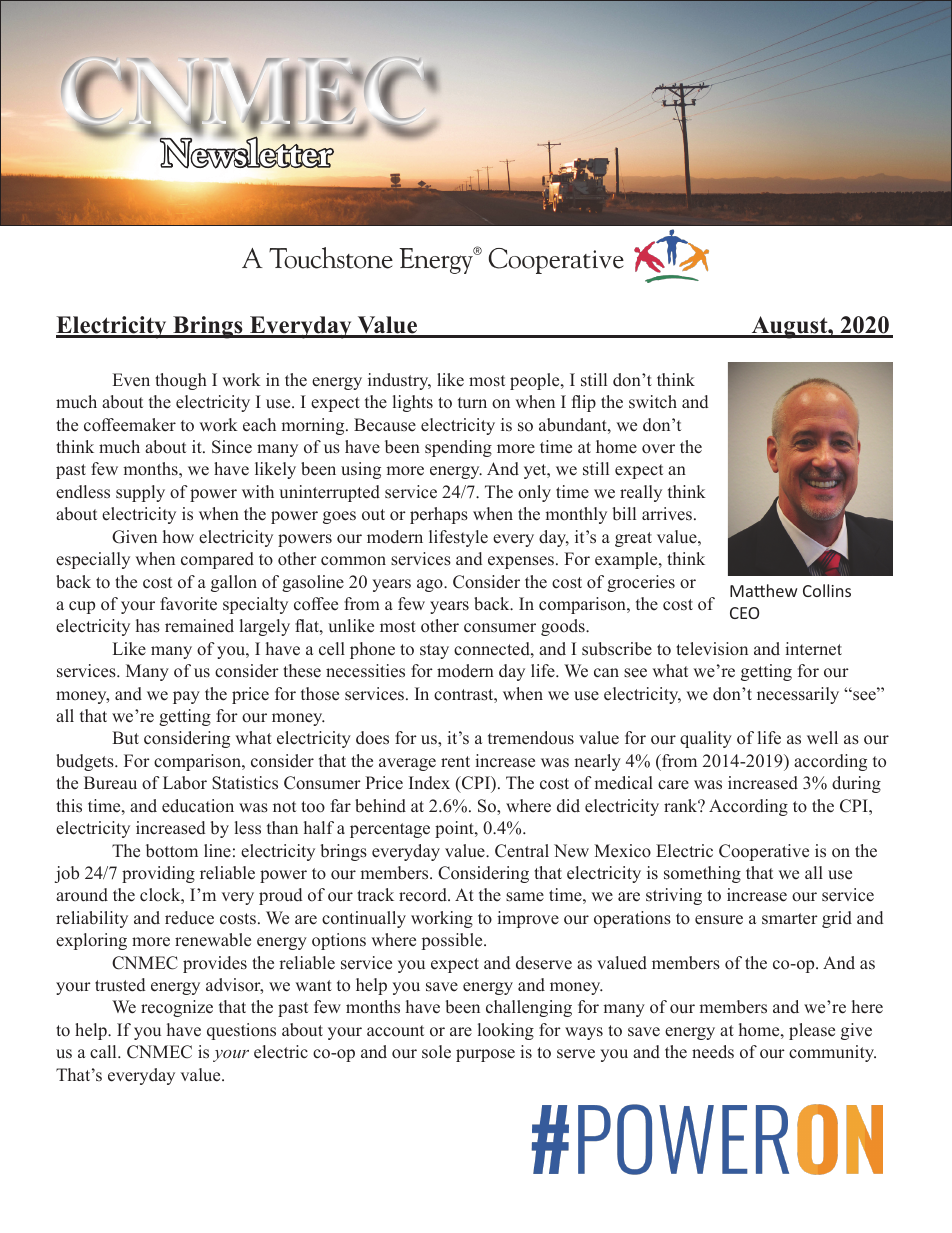  I want to click on switch, so click(653, 402).
